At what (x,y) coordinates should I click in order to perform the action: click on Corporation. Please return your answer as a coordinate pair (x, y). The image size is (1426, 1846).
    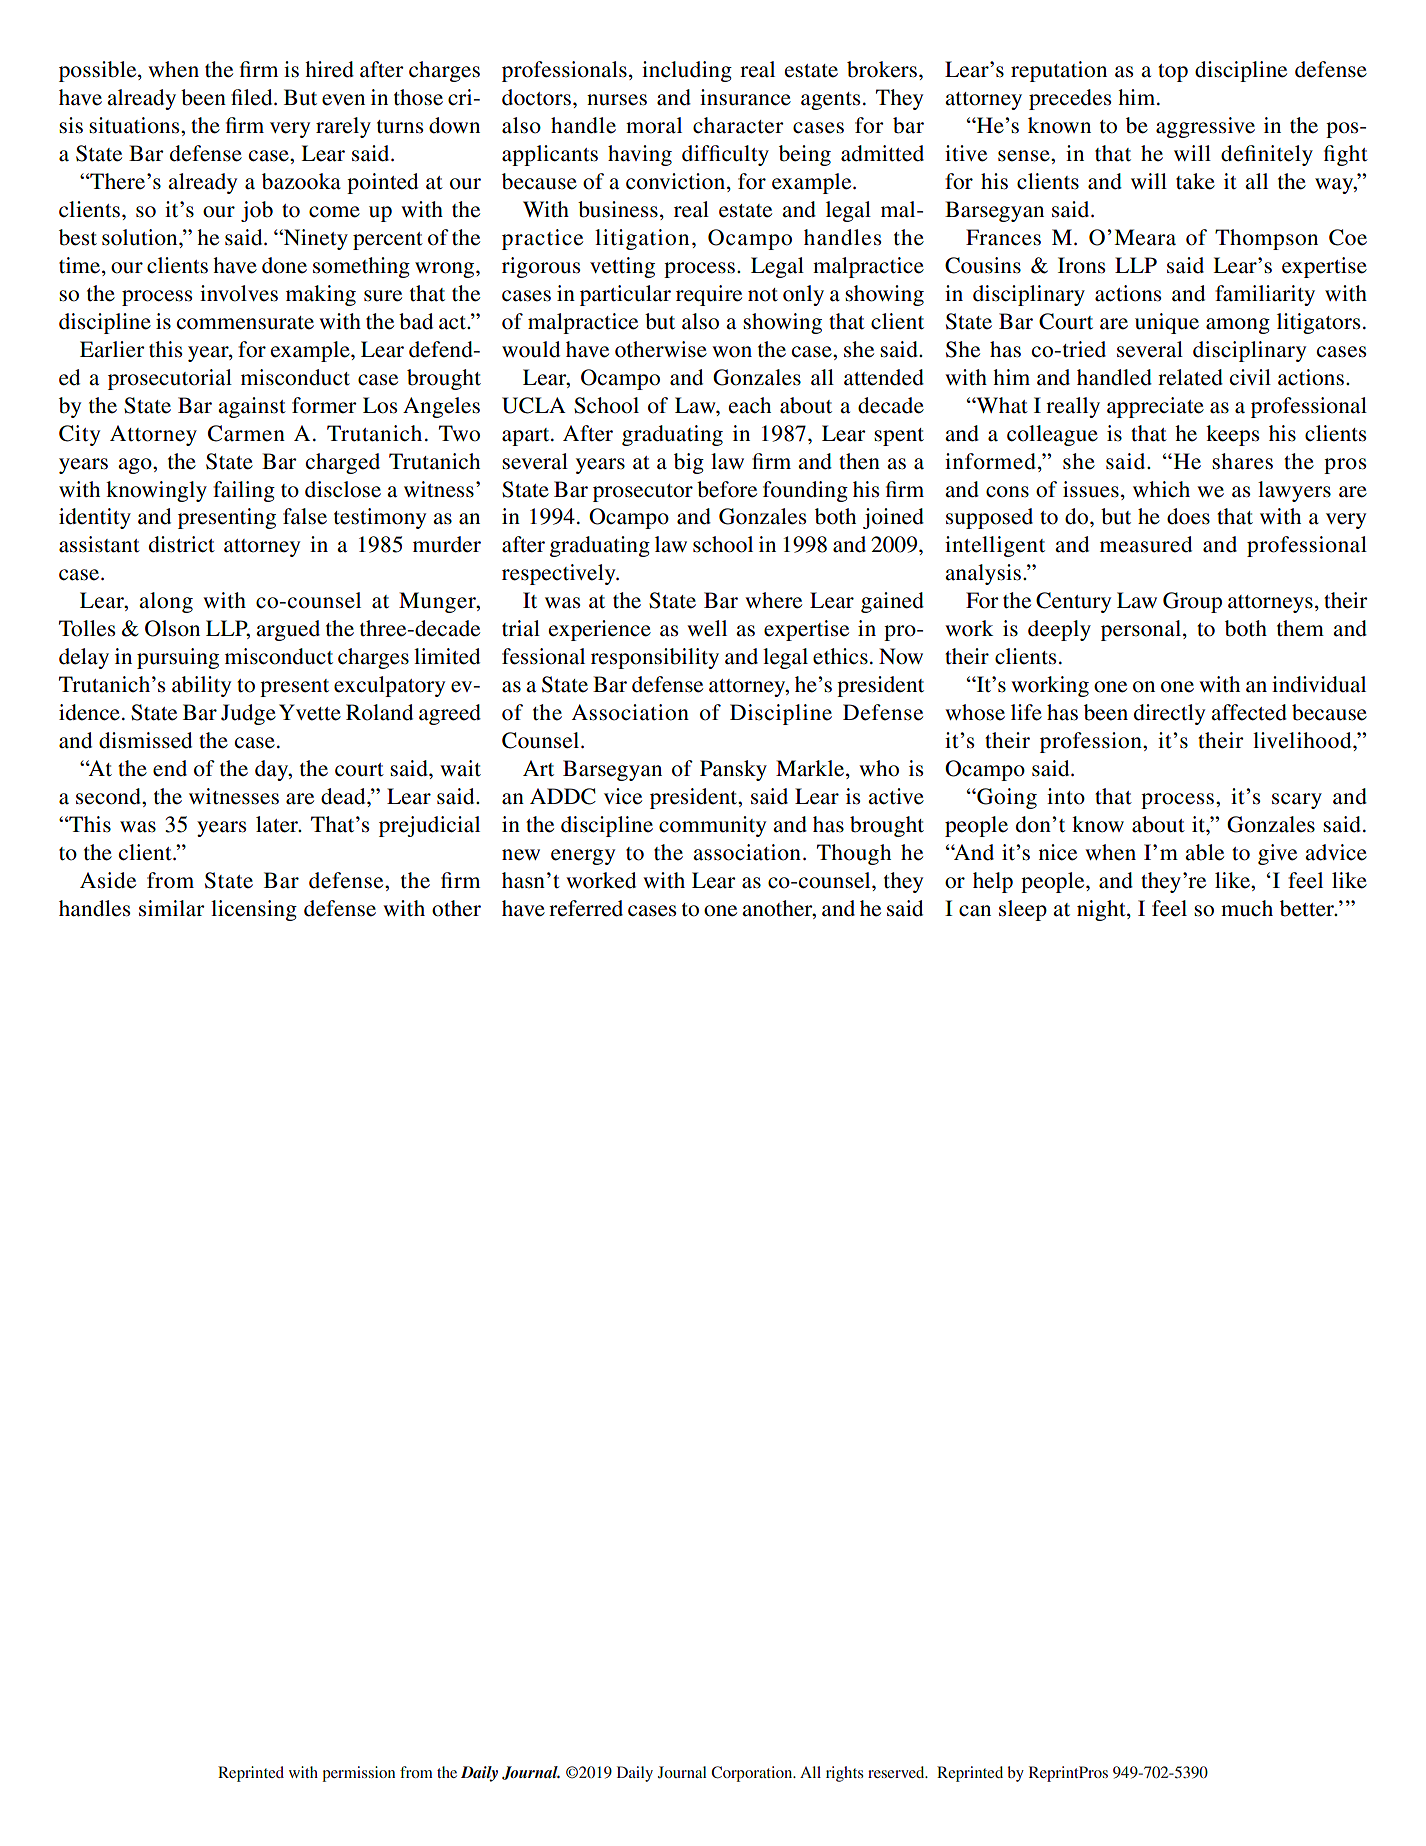
    Looking at the image, I should click on (753, 1774).
